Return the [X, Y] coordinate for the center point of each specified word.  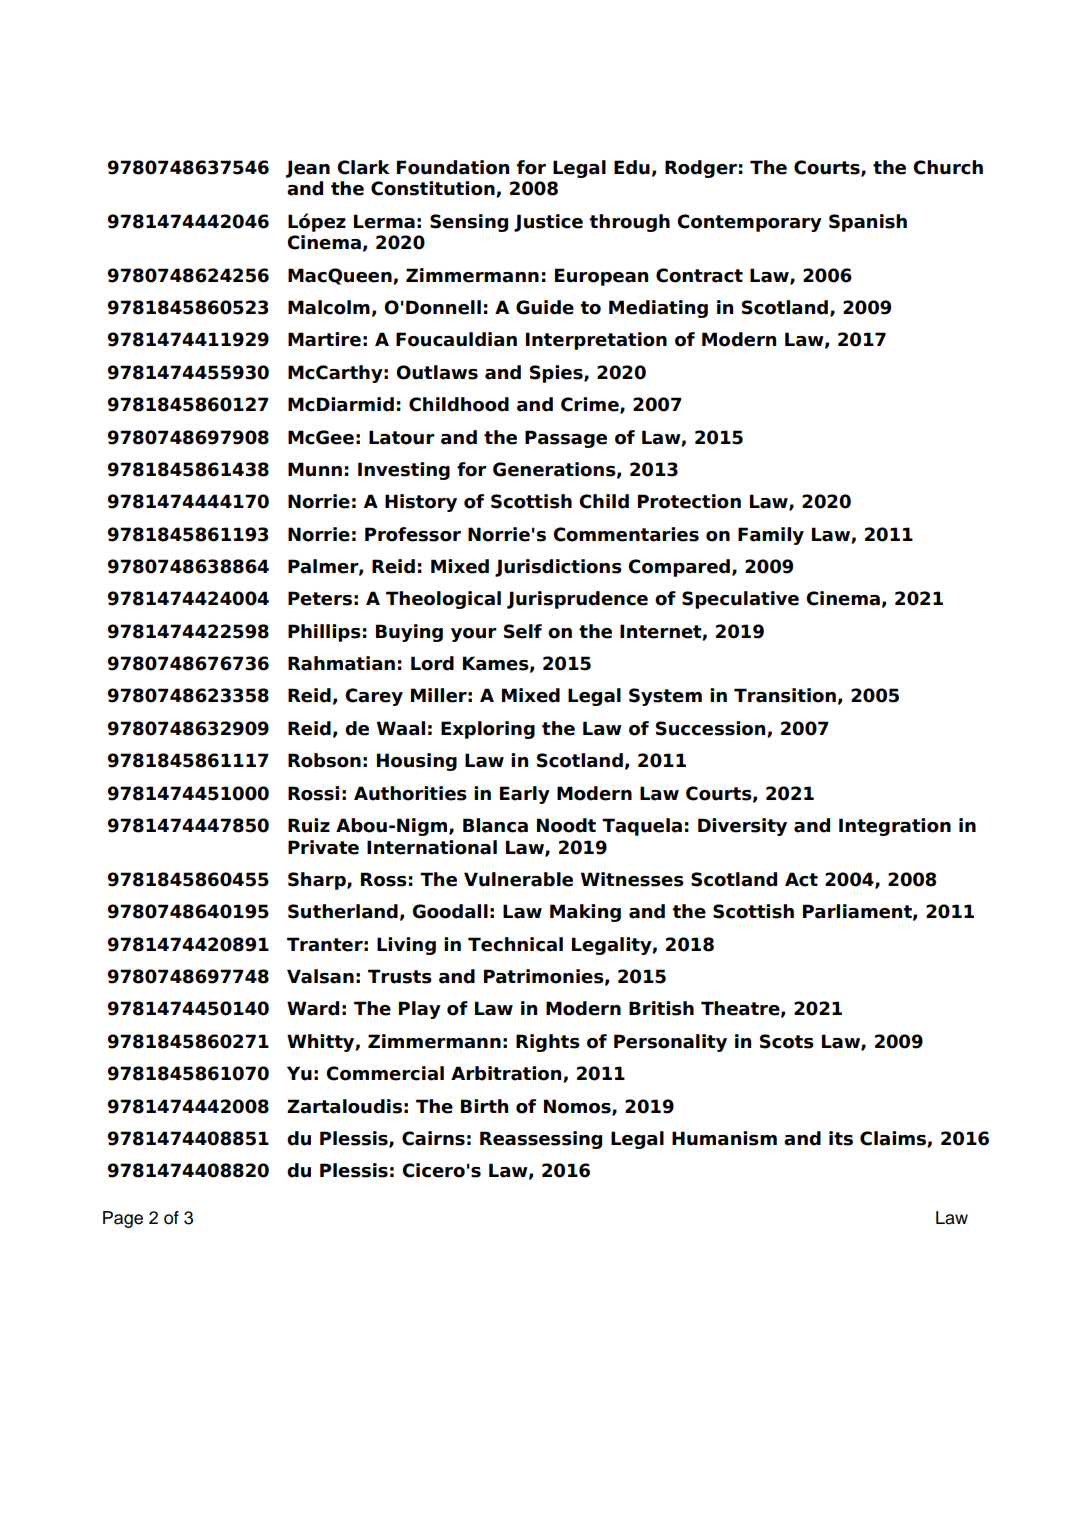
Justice [548, 223]
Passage [566, 439]
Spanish [868, 223]
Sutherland [343, 911]
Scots [787, 1041]
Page [123, 1219]
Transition [785, 695]
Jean [308, 169]
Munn [315, 469]
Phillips [324, 633]
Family [771, 536]
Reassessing [541, 1140]
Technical [515, 944]
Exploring [488, 730]
